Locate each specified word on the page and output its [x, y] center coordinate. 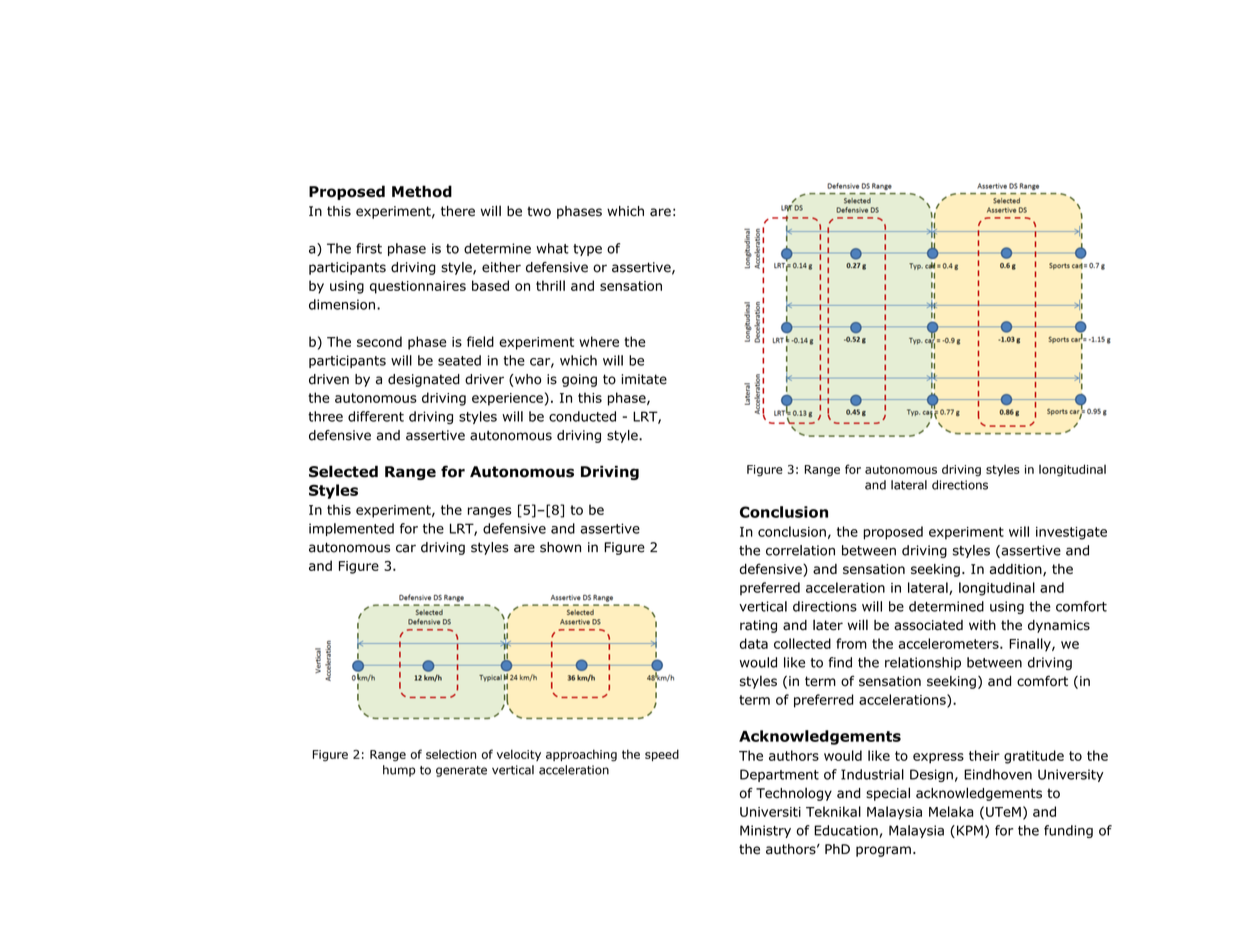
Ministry [765, 831]
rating [758, 626]
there [458, 211]
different [376, 416]
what [552, 248]
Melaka [951, 811]
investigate [1071, 533]
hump [399, 771]
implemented [351, 529]
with [982, 625]
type [587, 250]
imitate [644, 379]
